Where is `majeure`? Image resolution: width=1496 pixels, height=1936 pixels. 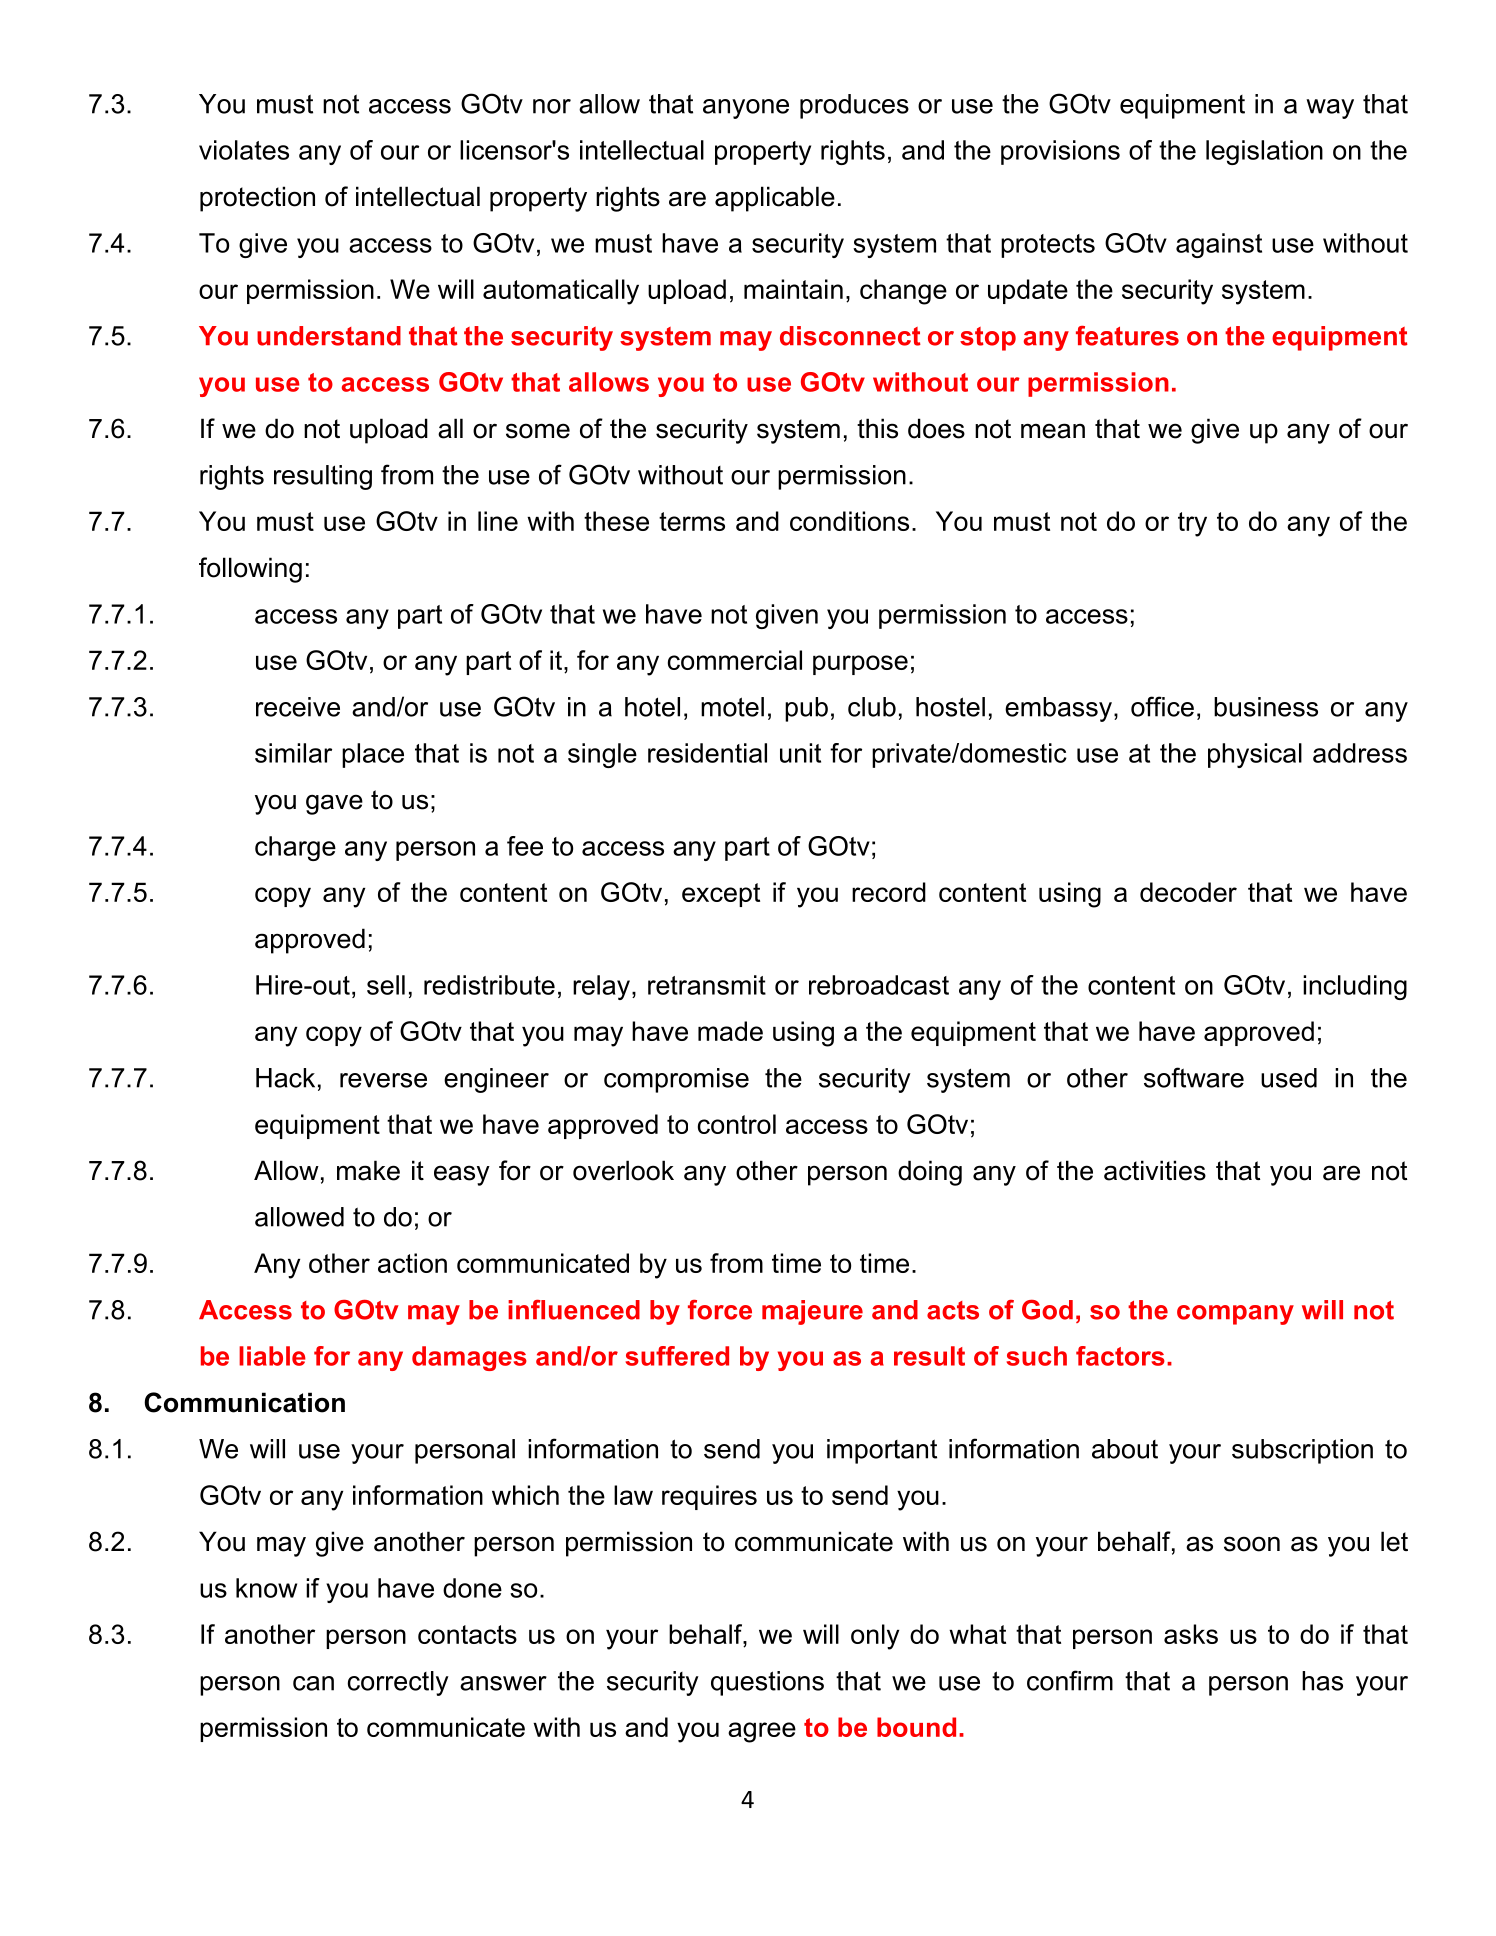 majeure is located at coordinates (812, 1312).
